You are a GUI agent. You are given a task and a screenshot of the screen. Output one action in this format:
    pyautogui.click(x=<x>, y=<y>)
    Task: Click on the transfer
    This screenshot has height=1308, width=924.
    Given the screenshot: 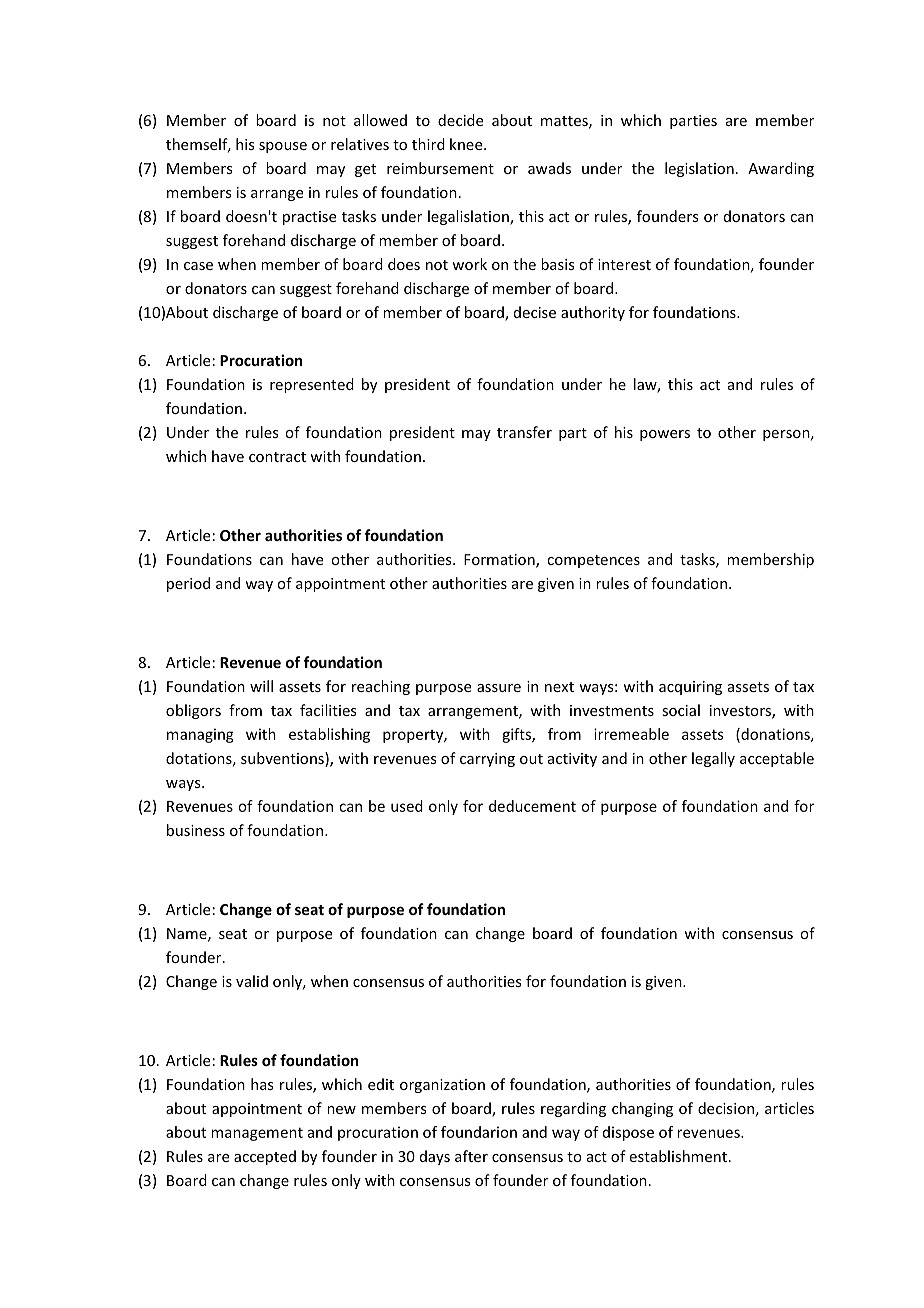 What is the action you would take?
    pyautogui.click(x=524, y=432)
